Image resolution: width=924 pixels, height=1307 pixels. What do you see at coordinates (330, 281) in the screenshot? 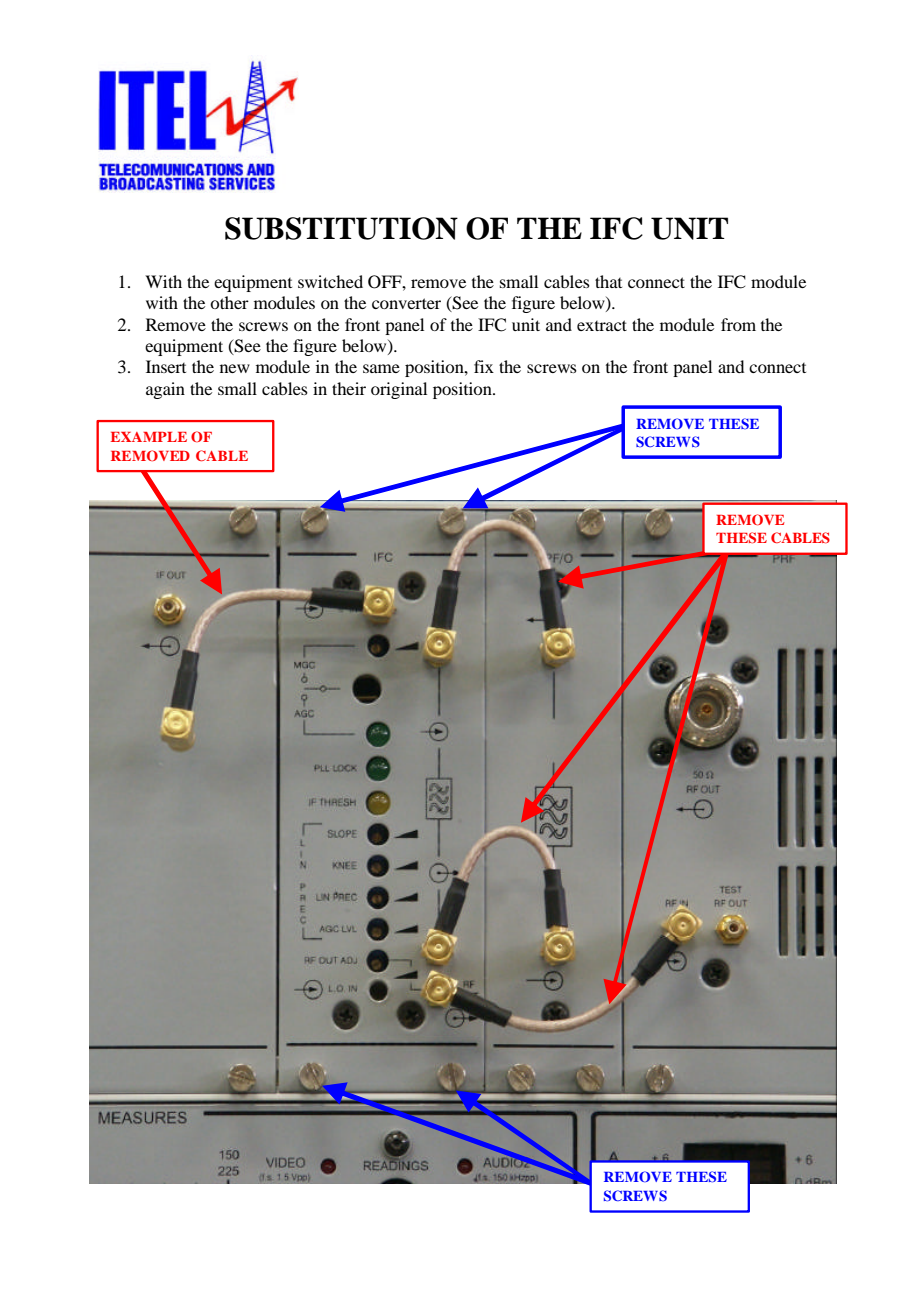
I see `switched` at bounding box center [330, 281].
